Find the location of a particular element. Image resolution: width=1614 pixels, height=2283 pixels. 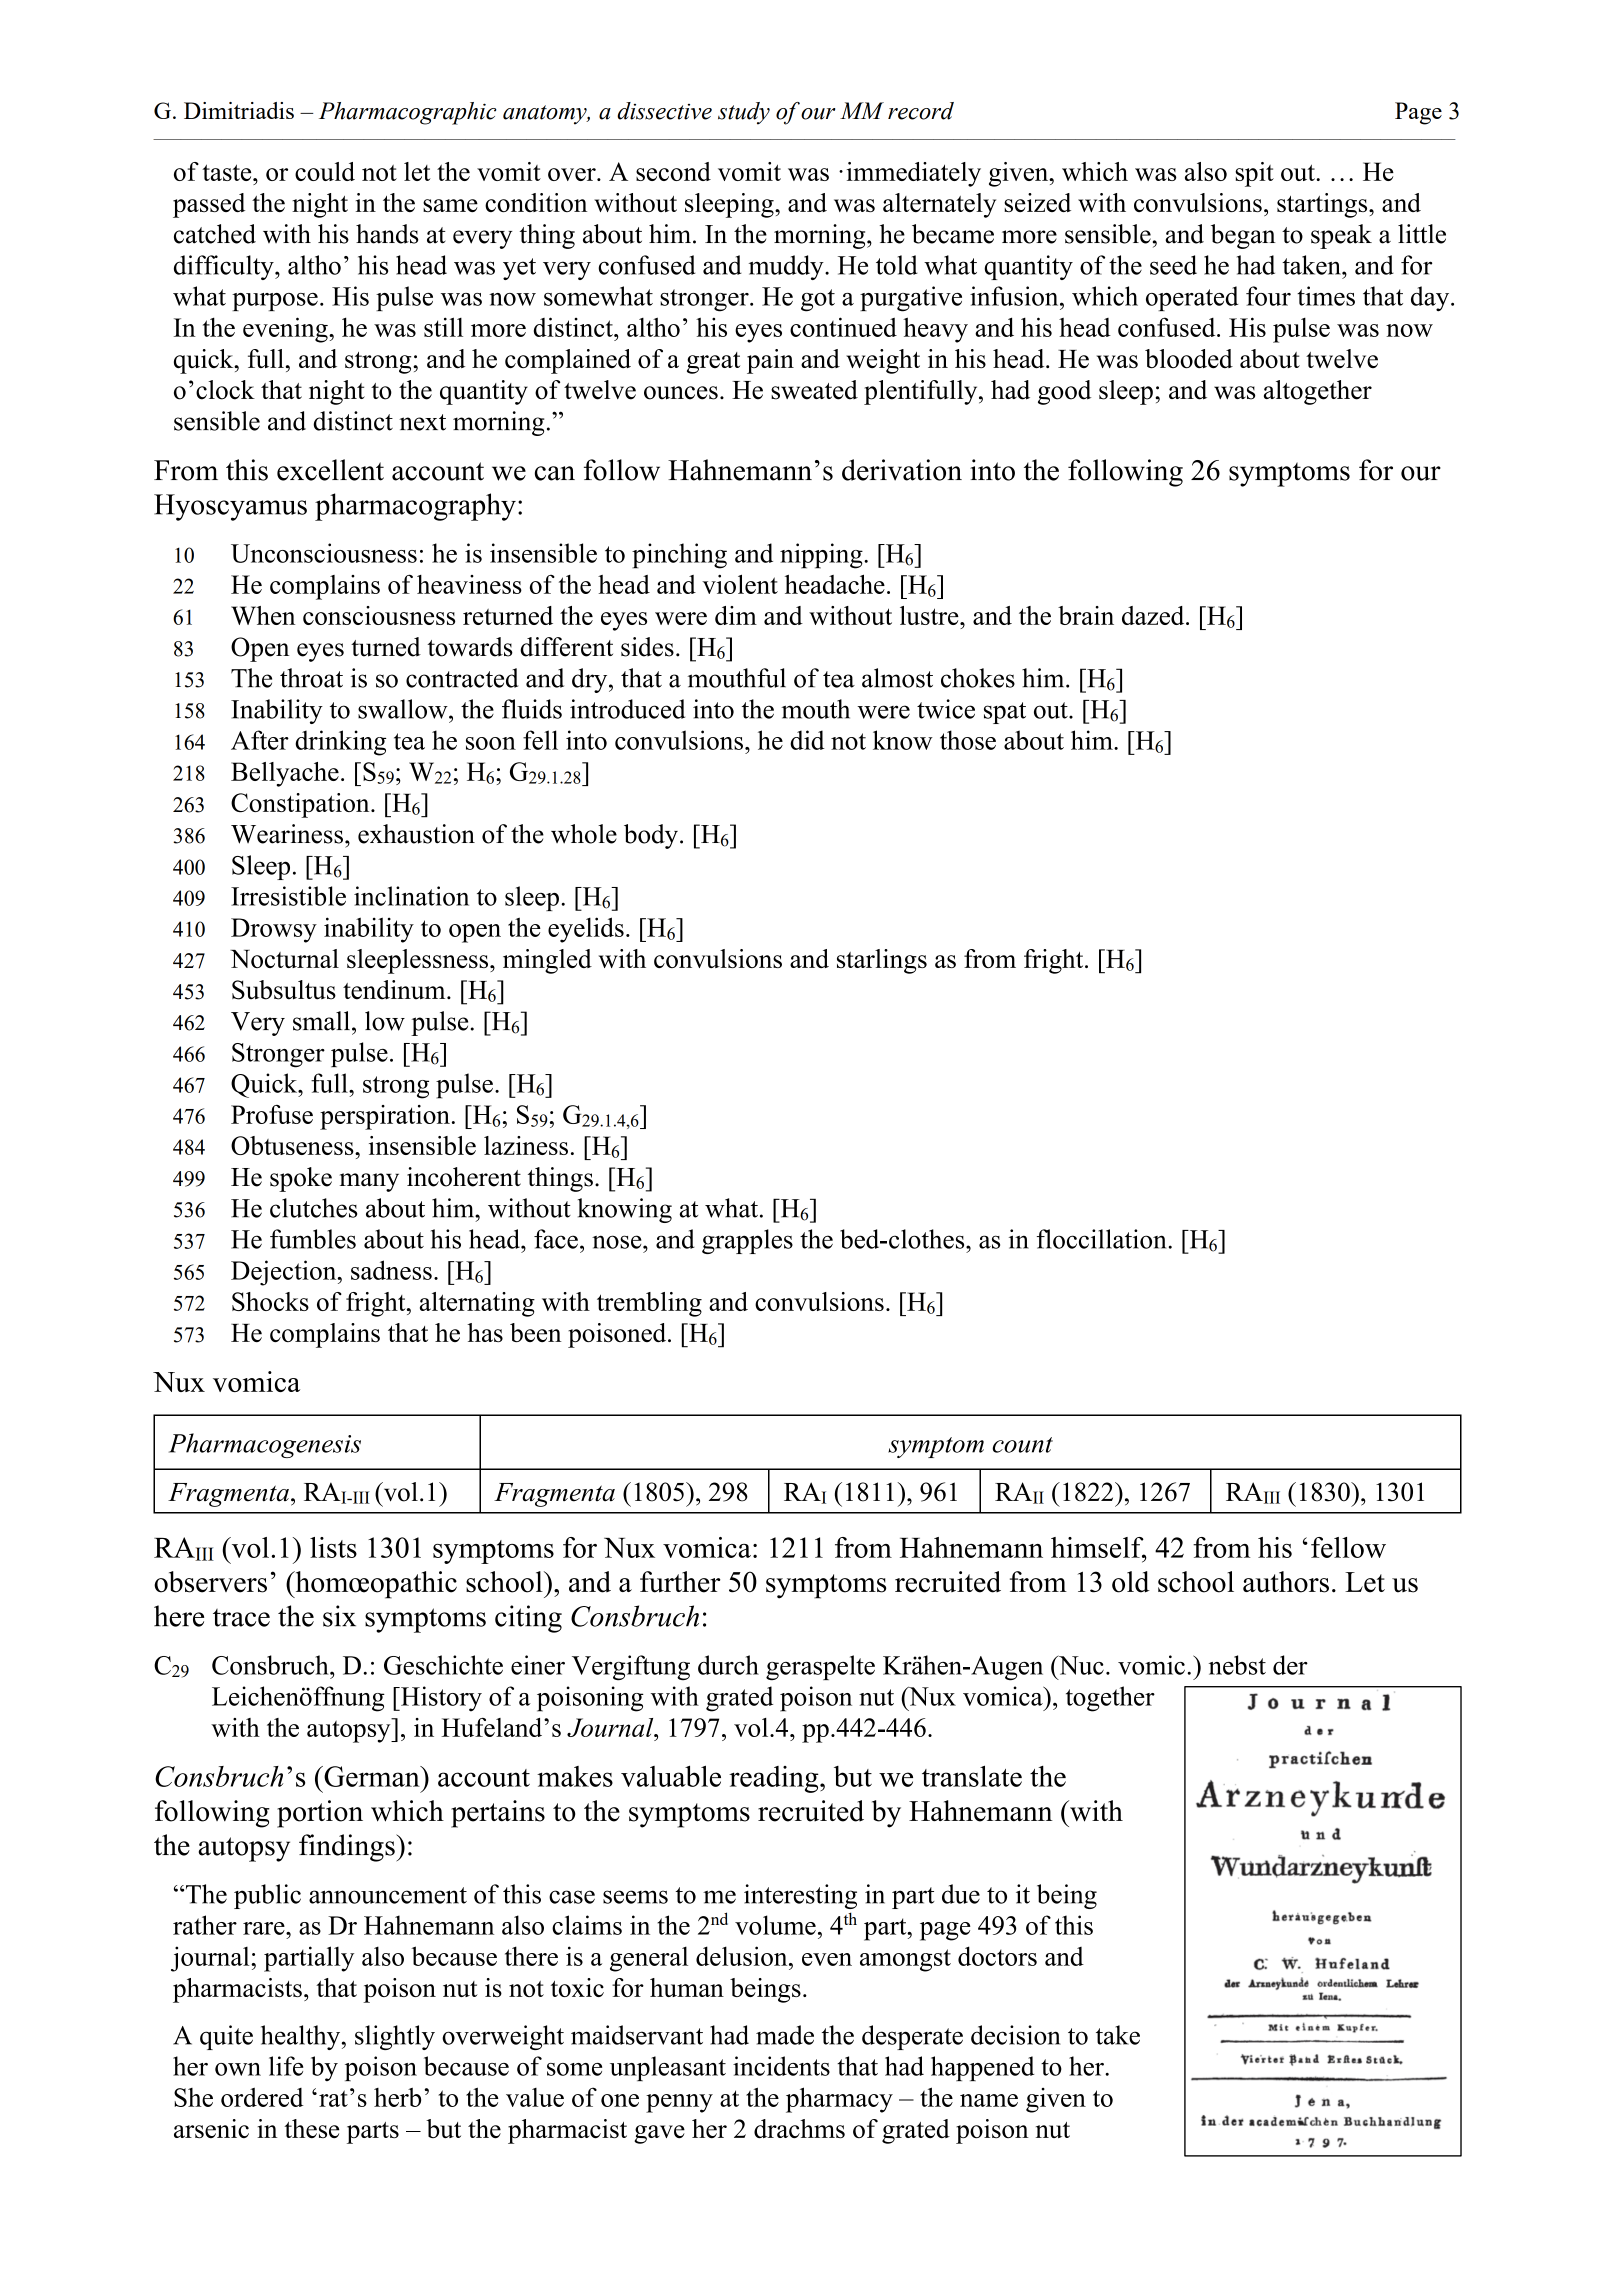

spit is located at coordinates (1254, 174).
